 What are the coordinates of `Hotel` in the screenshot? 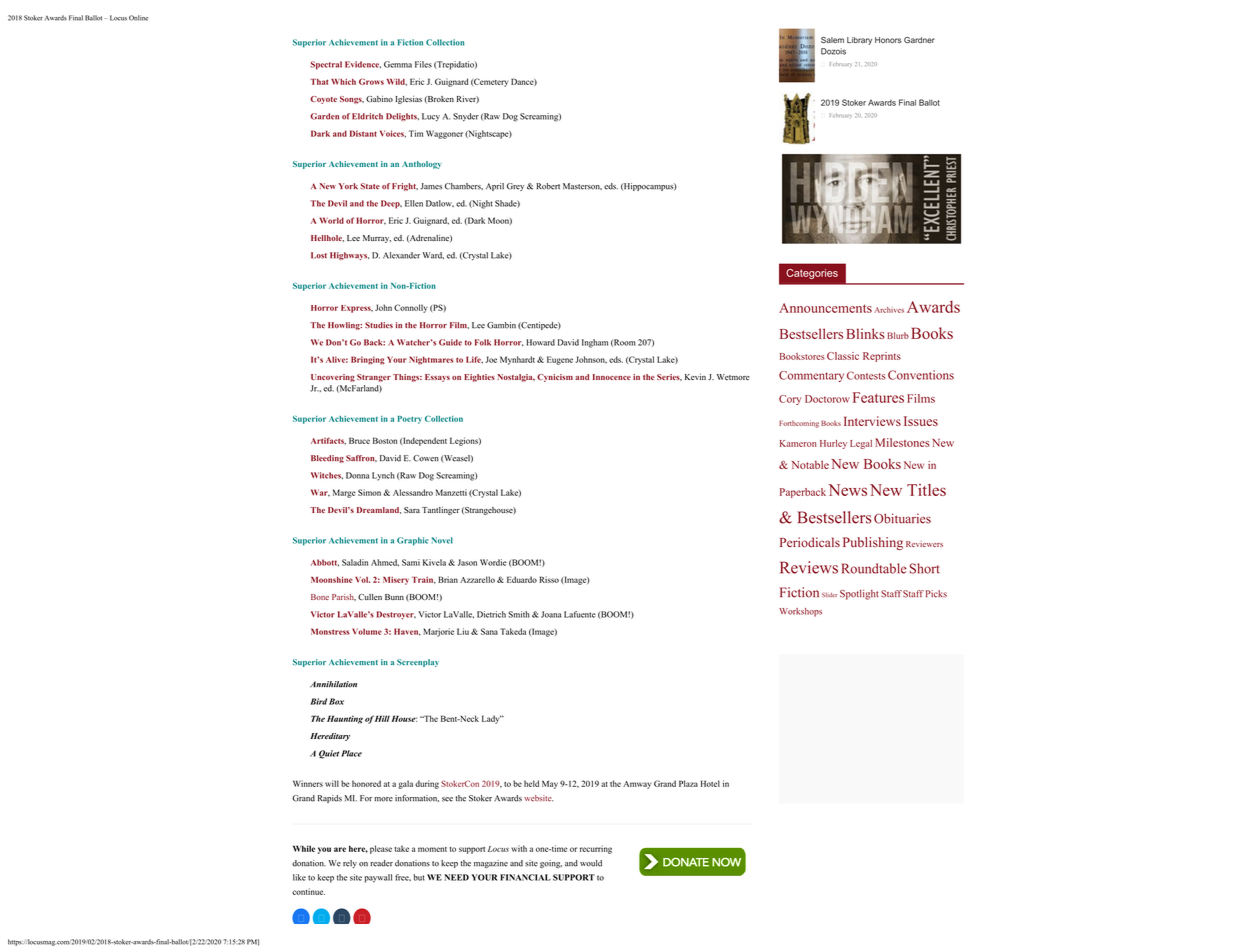 It's located at (710, 783).
